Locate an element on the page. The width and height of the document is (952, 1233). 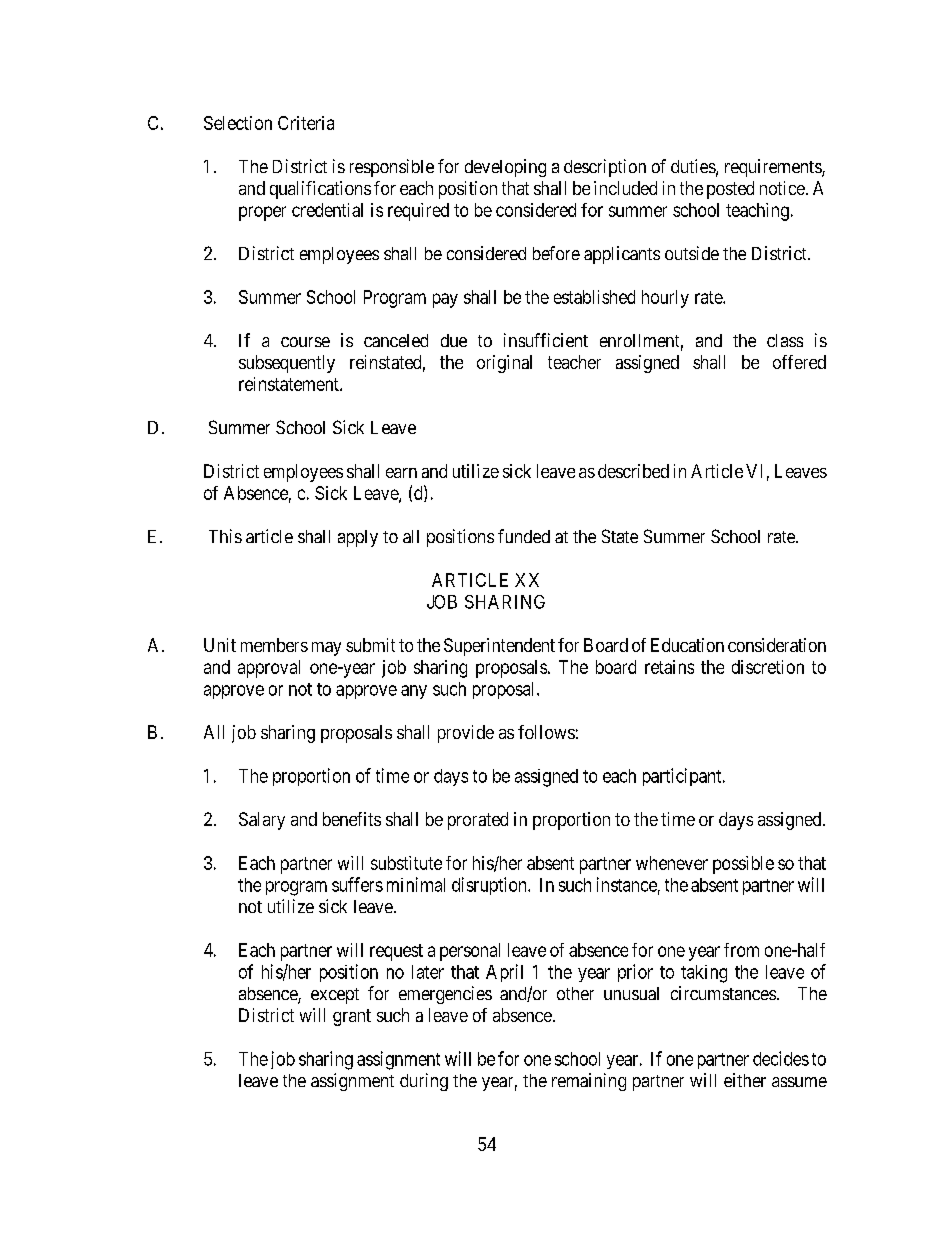
Education is located at coordinates (687, 645).
